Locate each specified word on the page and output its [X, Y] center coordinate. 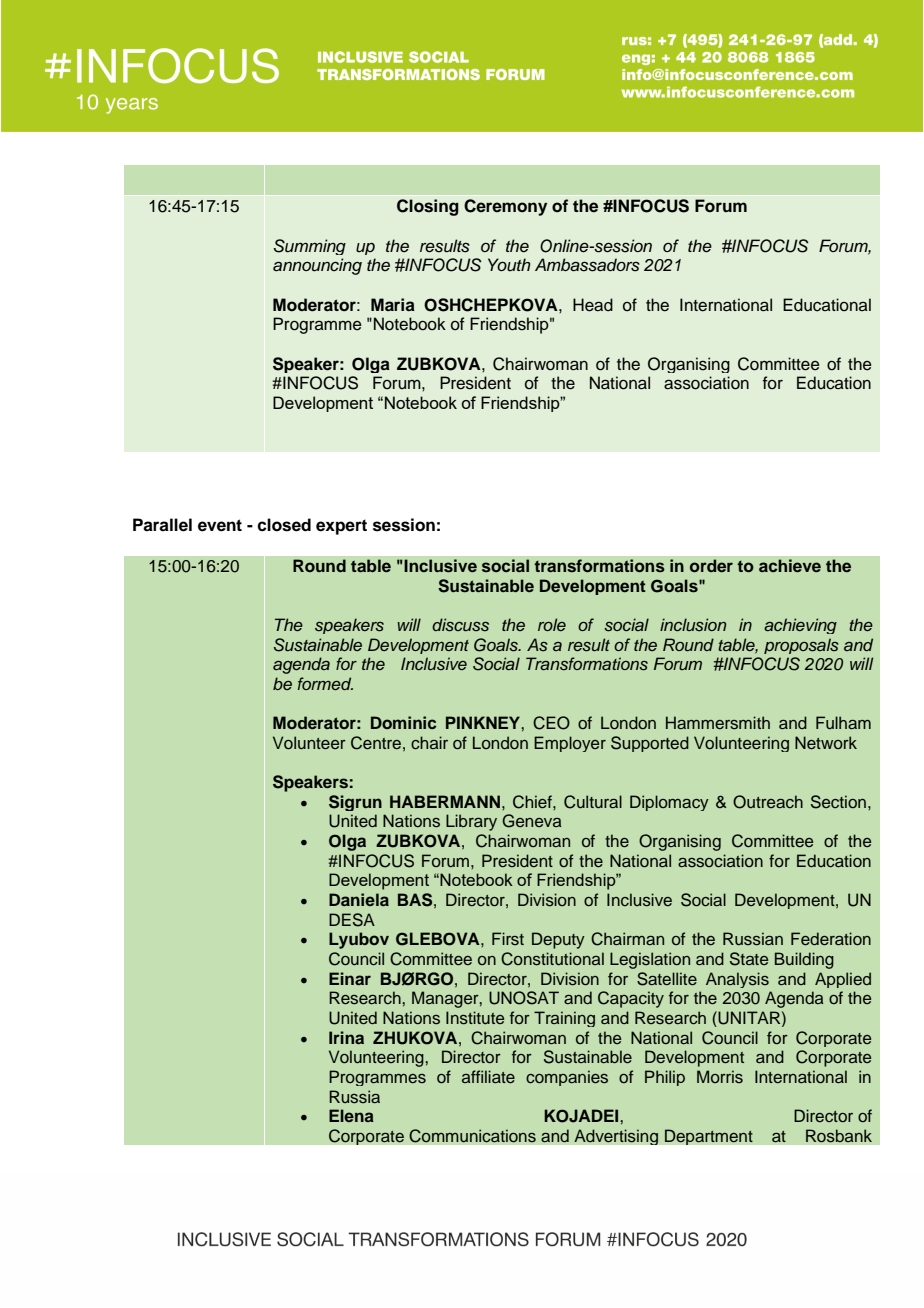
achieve [790, 565]
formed [325, 683]
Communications [472, 1136]
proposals [801, 646]
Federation [831, 938]
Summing [310, 247]
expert [341, 527]
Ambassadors [587, 265]
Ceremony [505, 207]
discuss [460, 625]
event [220, 525]
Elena [351, 1115]
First [508, 938]
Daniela [359, 899]
